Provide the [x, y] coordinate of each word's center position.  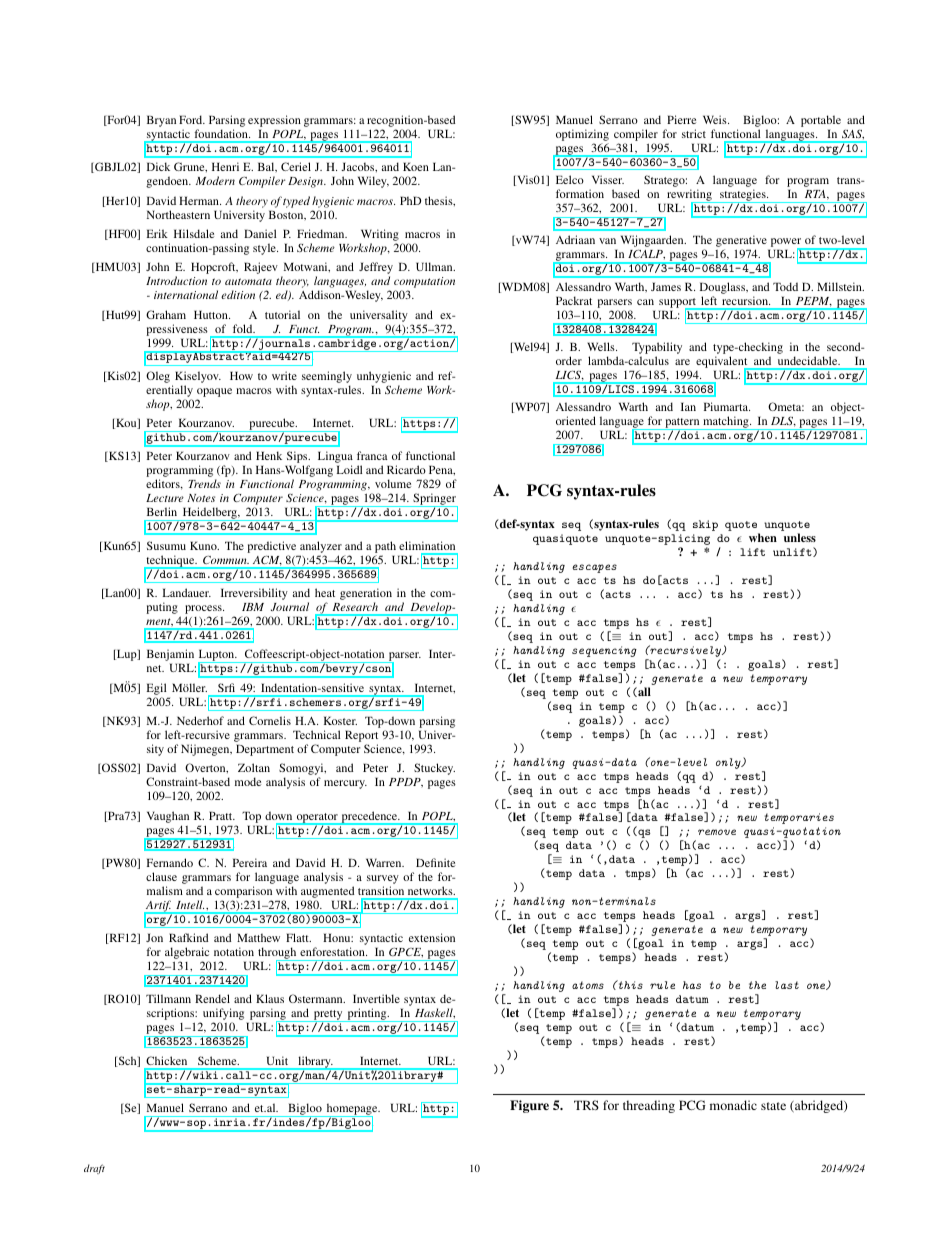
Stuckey [434, 769]
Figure [529, 1106]
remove [717, 832]
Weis [716, 119]
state [773, 1106]
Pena [442, 470]
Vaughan [168, 817]
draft [94, 1169]
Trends [204, 483]
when [763, 537]
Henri [225, 166]
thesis [440, 201]
